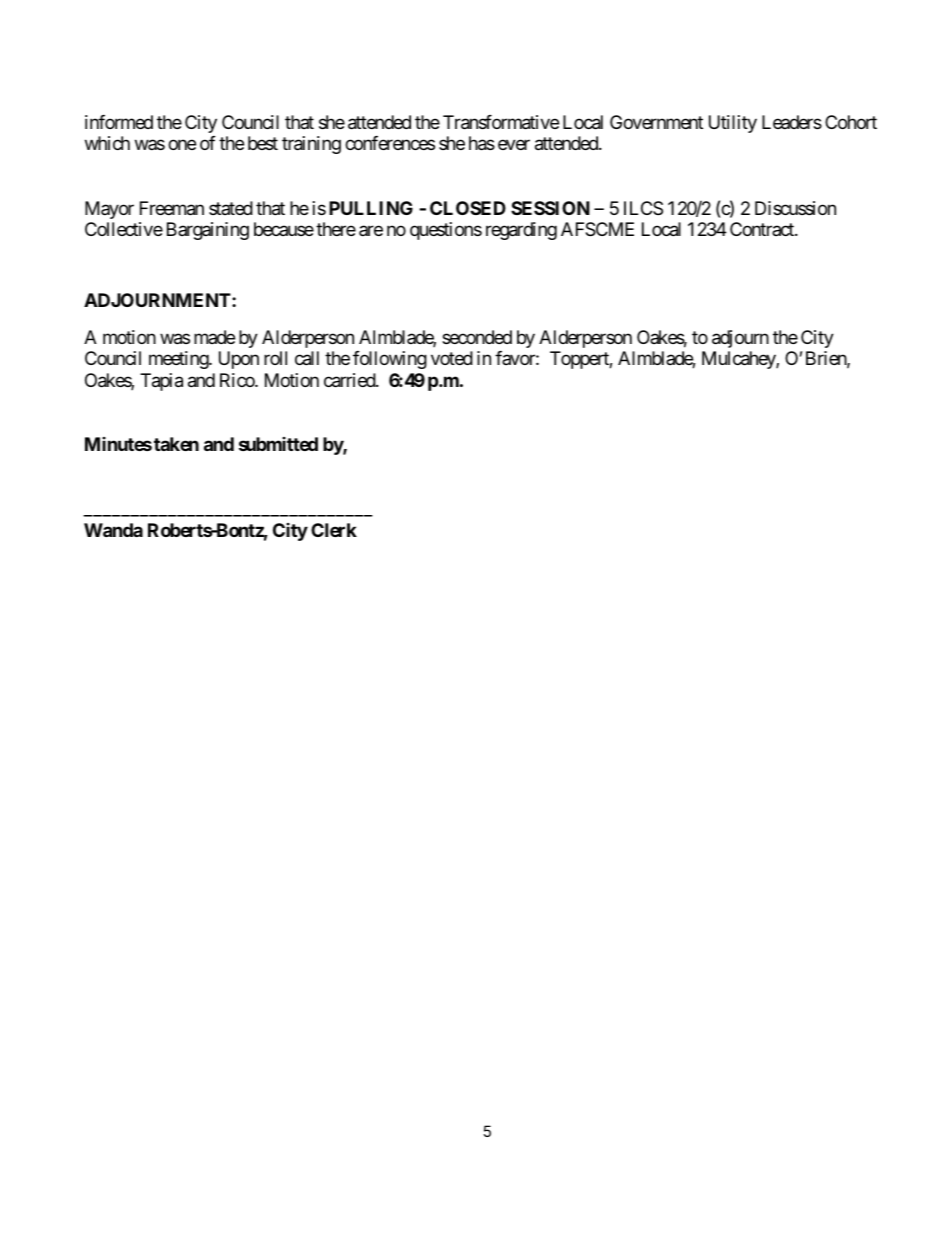 The image size is (952, 1233). What do you see at coordinates (390, 360) in the screenshot?
I see `following` at bounding box center [390, 360].
